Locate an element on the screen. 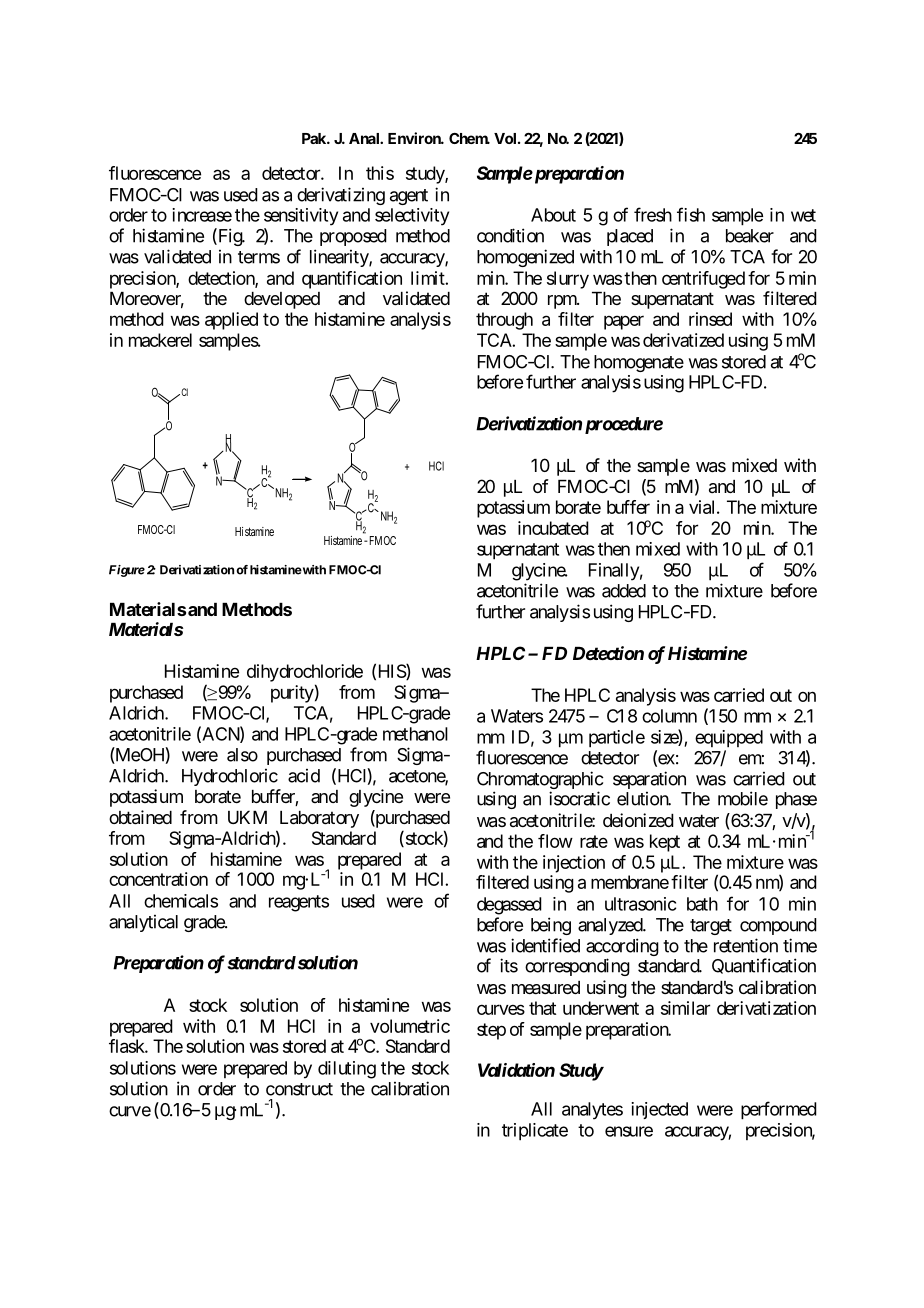 This screenshot has width=924, height=1308. fish is located at coordinates (691, 214).
